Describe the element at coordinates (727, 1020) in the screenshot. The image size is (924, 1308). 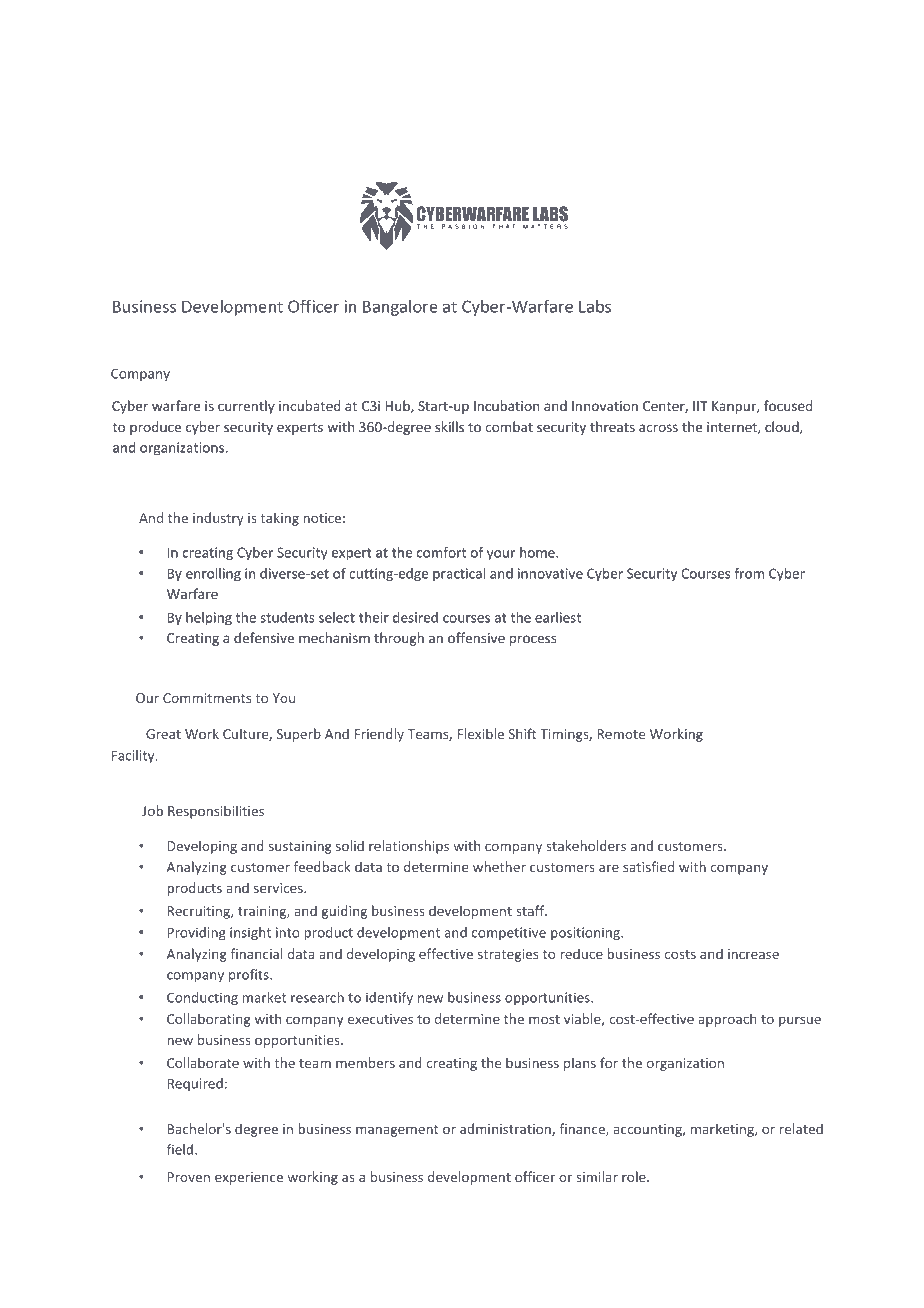
I see `approach` at that location.
